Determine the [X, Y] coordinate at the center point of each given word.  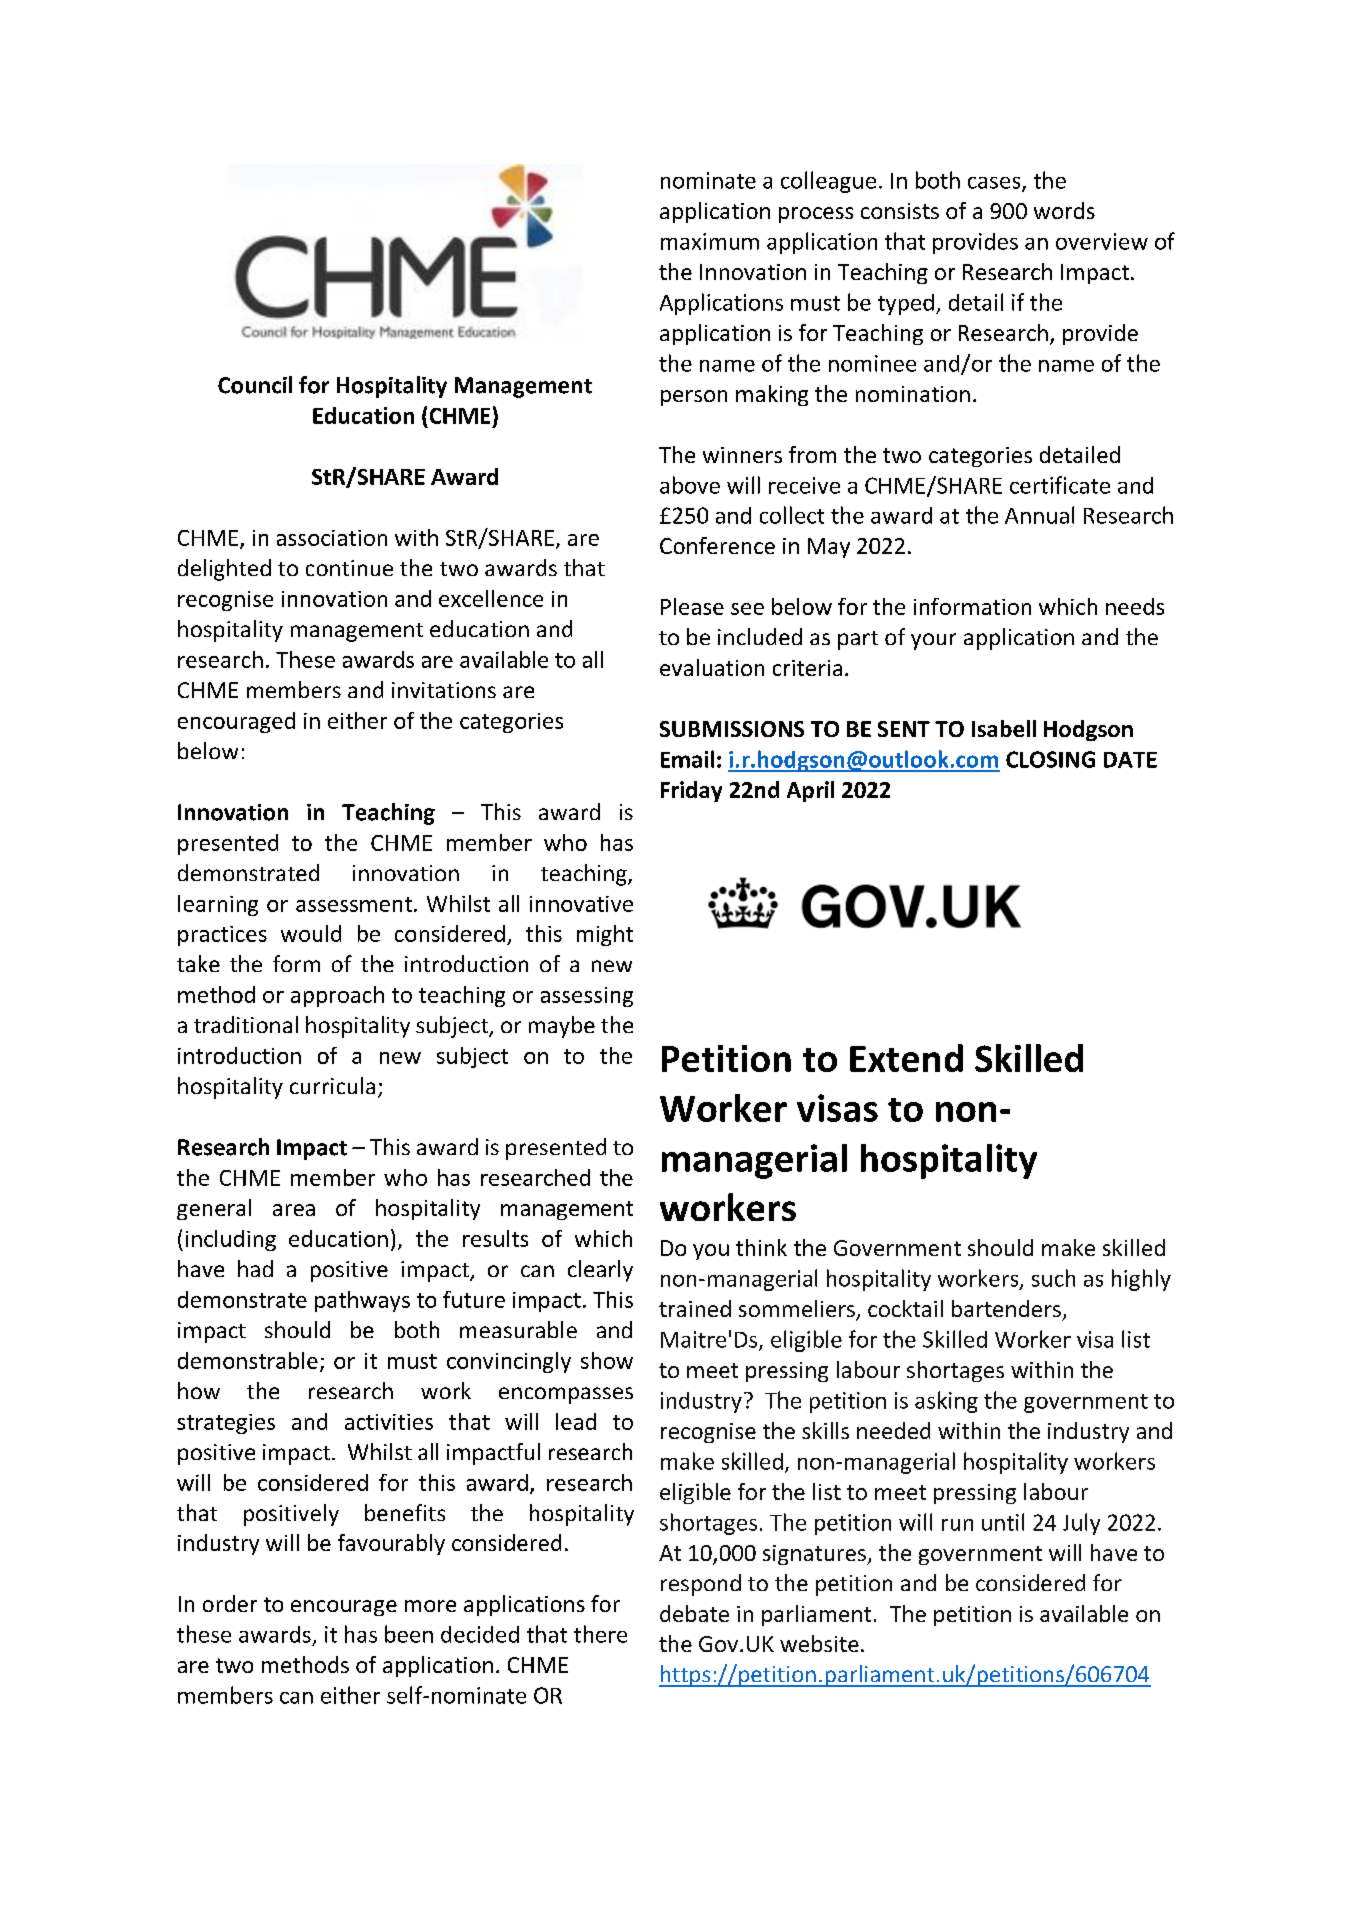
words [1064, 210]
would [311, 933]
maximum [710, 241]
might [605, 935]
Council [255, 385]
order [230, 1603]
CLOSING [1050, 759]
